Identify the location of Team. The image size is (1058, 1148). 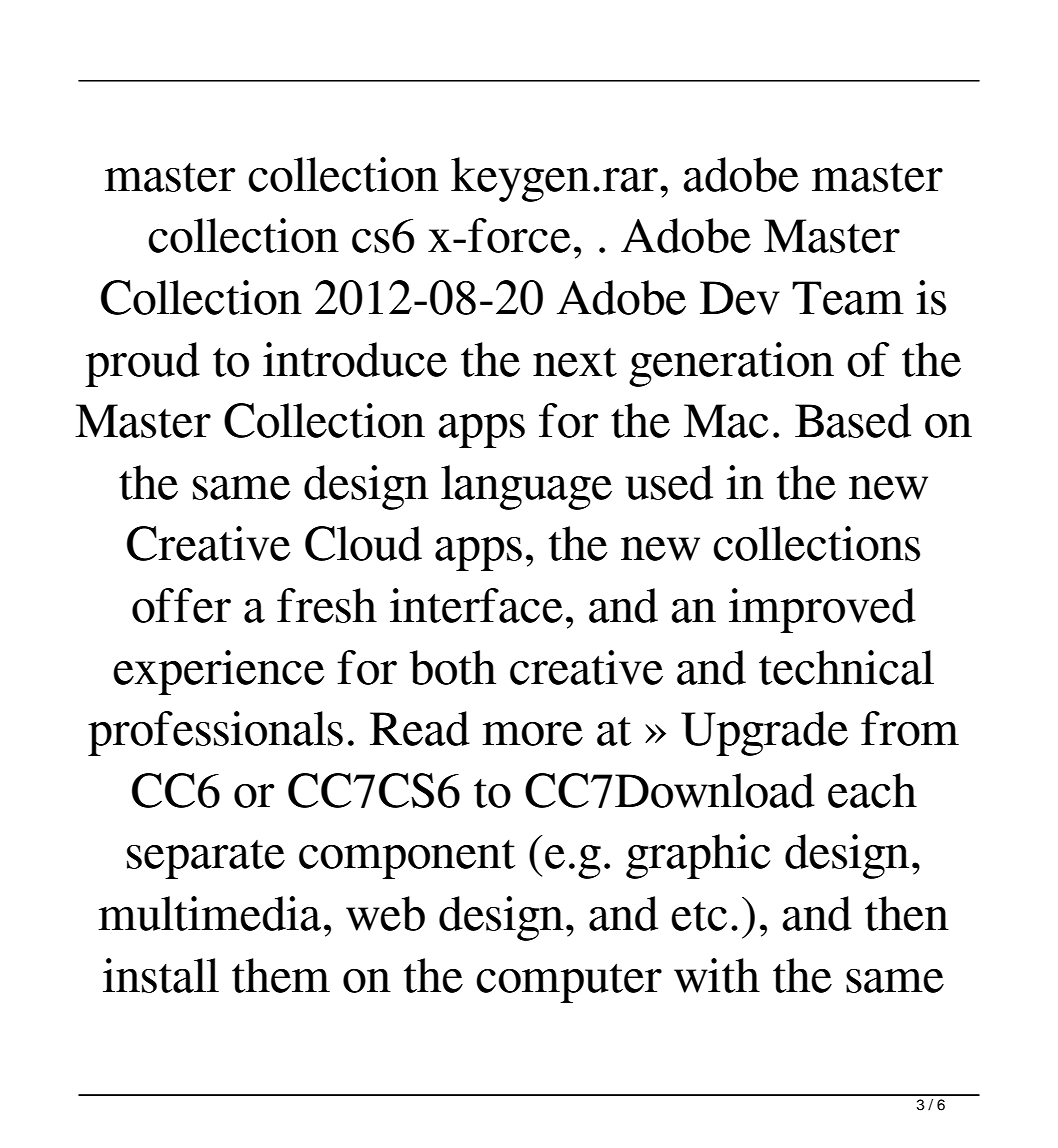
(848, 298).
